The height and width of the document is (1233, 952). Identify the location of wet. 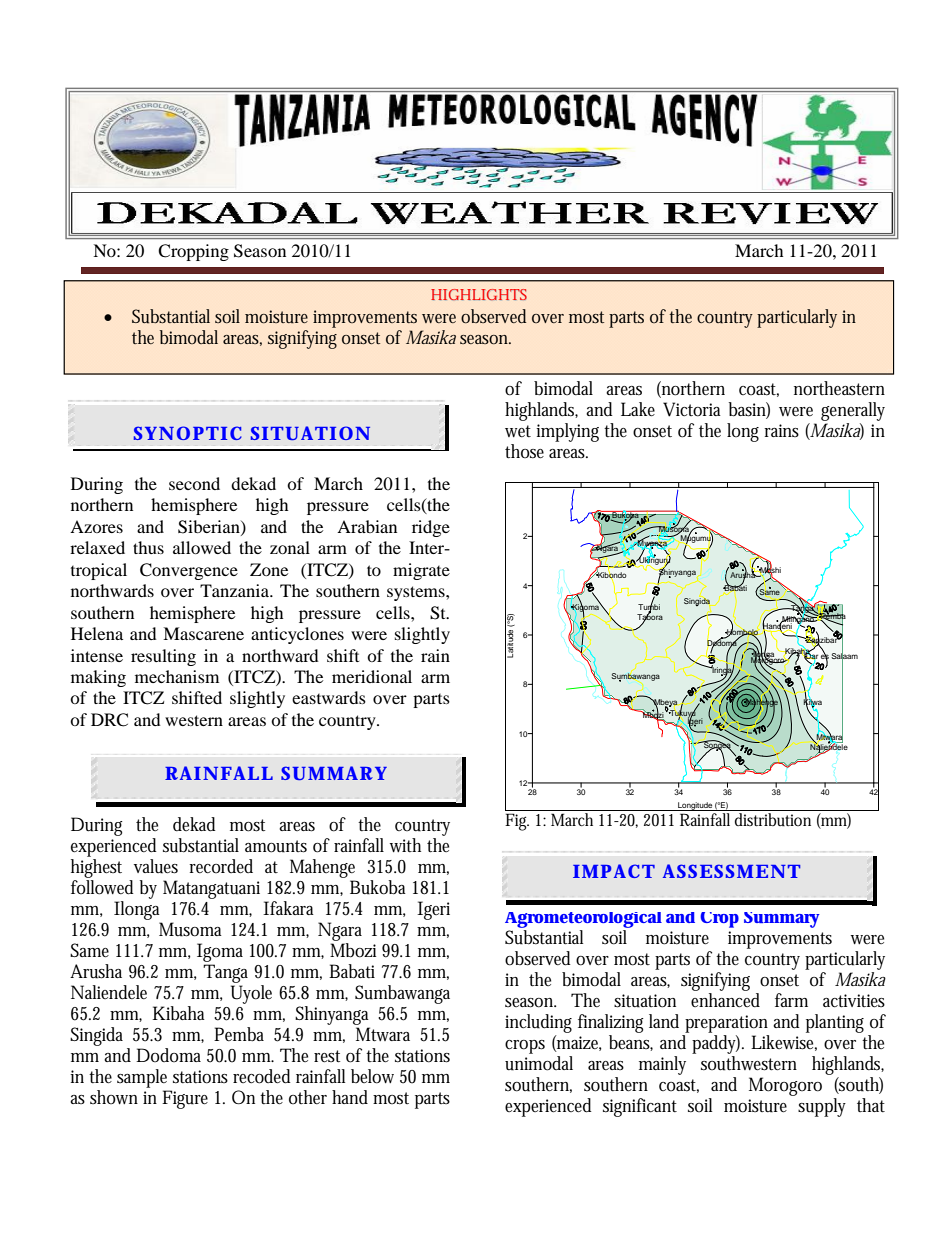
(518, 431).
